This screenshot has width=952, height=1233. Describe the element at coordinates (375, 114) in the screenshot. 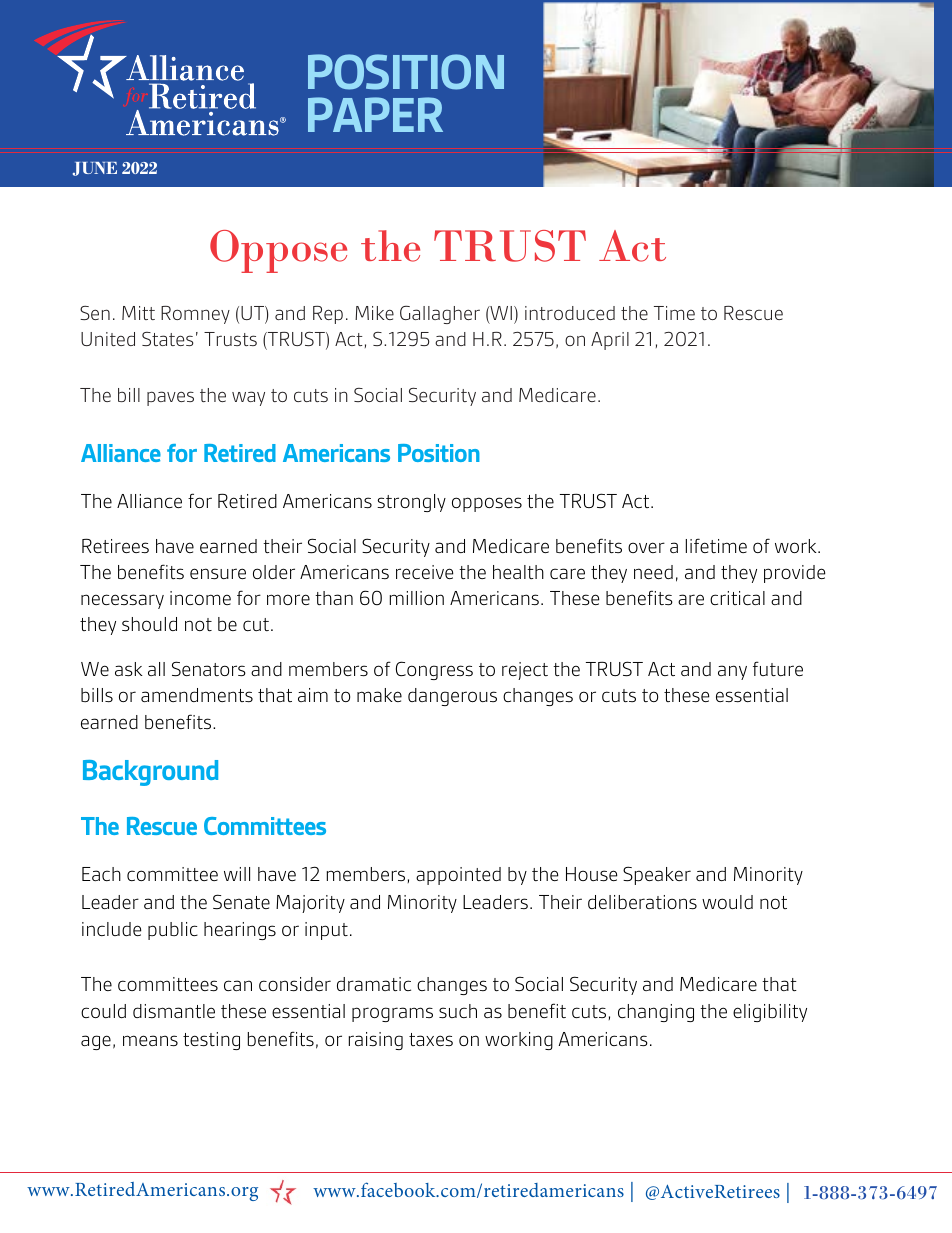

I see `PAPER` at that location.
